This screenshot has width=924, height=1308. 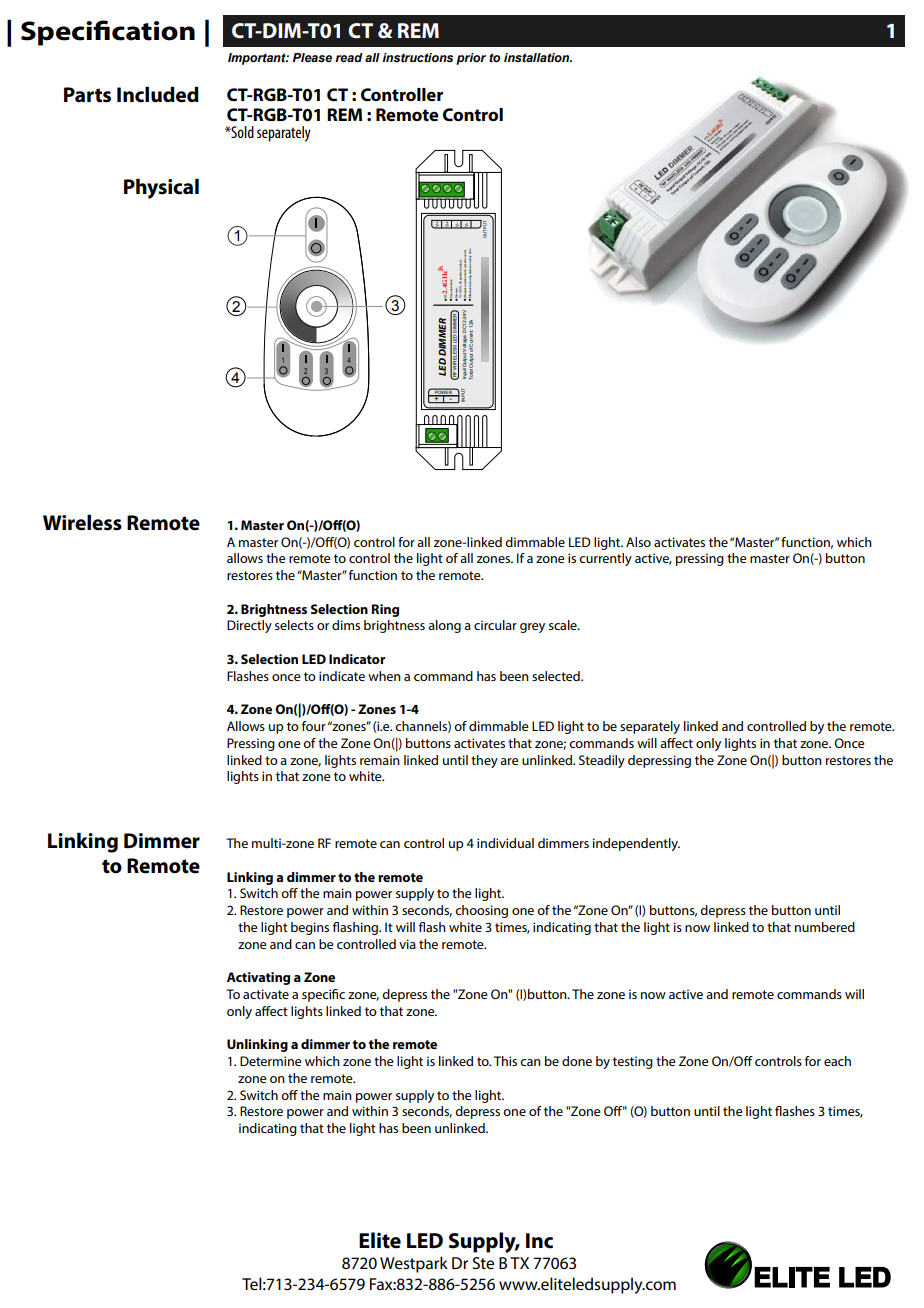 What do you see at coordinates (314, 726) in the screenshot?
I see `four` at bounding box center [314, 726].
